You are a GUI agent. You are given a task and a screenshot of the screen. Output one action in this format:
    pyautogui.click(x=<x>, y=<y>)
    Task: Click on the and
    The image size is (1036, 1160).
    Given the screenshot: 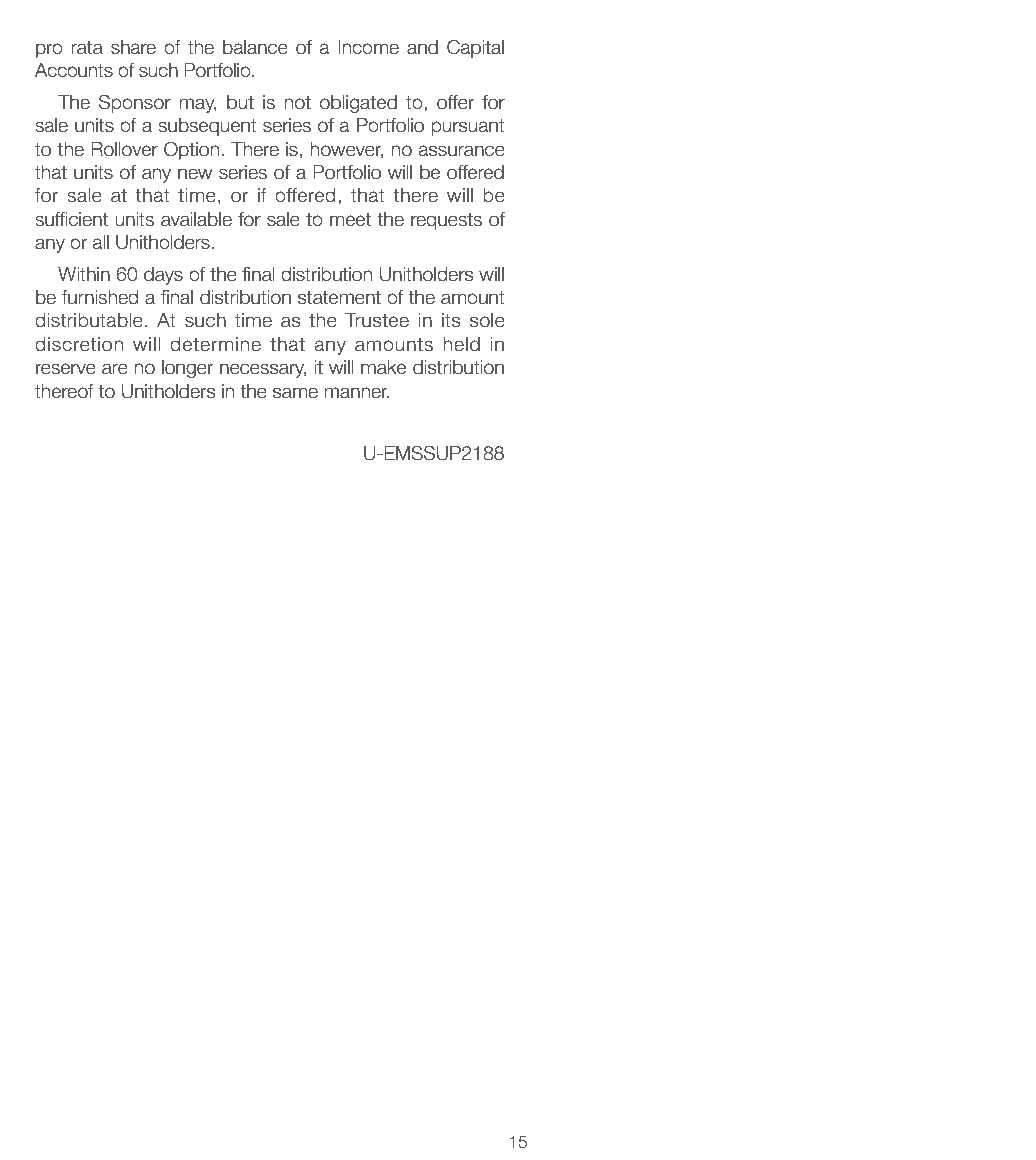 What is the action you would take?
    pyautogui.click(x=422, y=47)
